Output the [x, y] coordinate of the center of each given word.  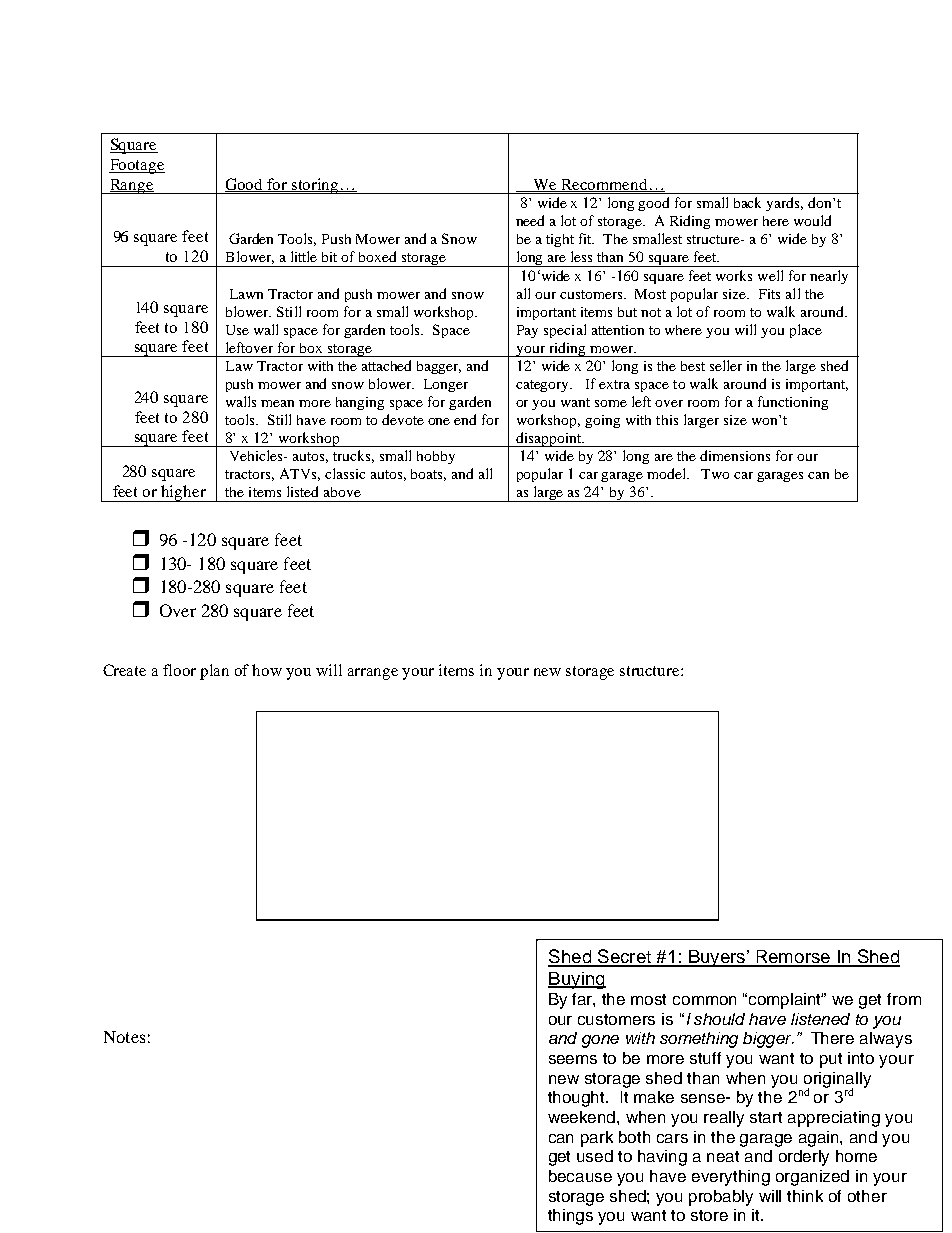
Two [715, 474]
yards [784, 204]
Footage [137, 166]
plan [214, 672]
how [267, 670]
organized [812, 1178]
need [530, 220]
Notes [124, 1037]
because [580, 1176]
